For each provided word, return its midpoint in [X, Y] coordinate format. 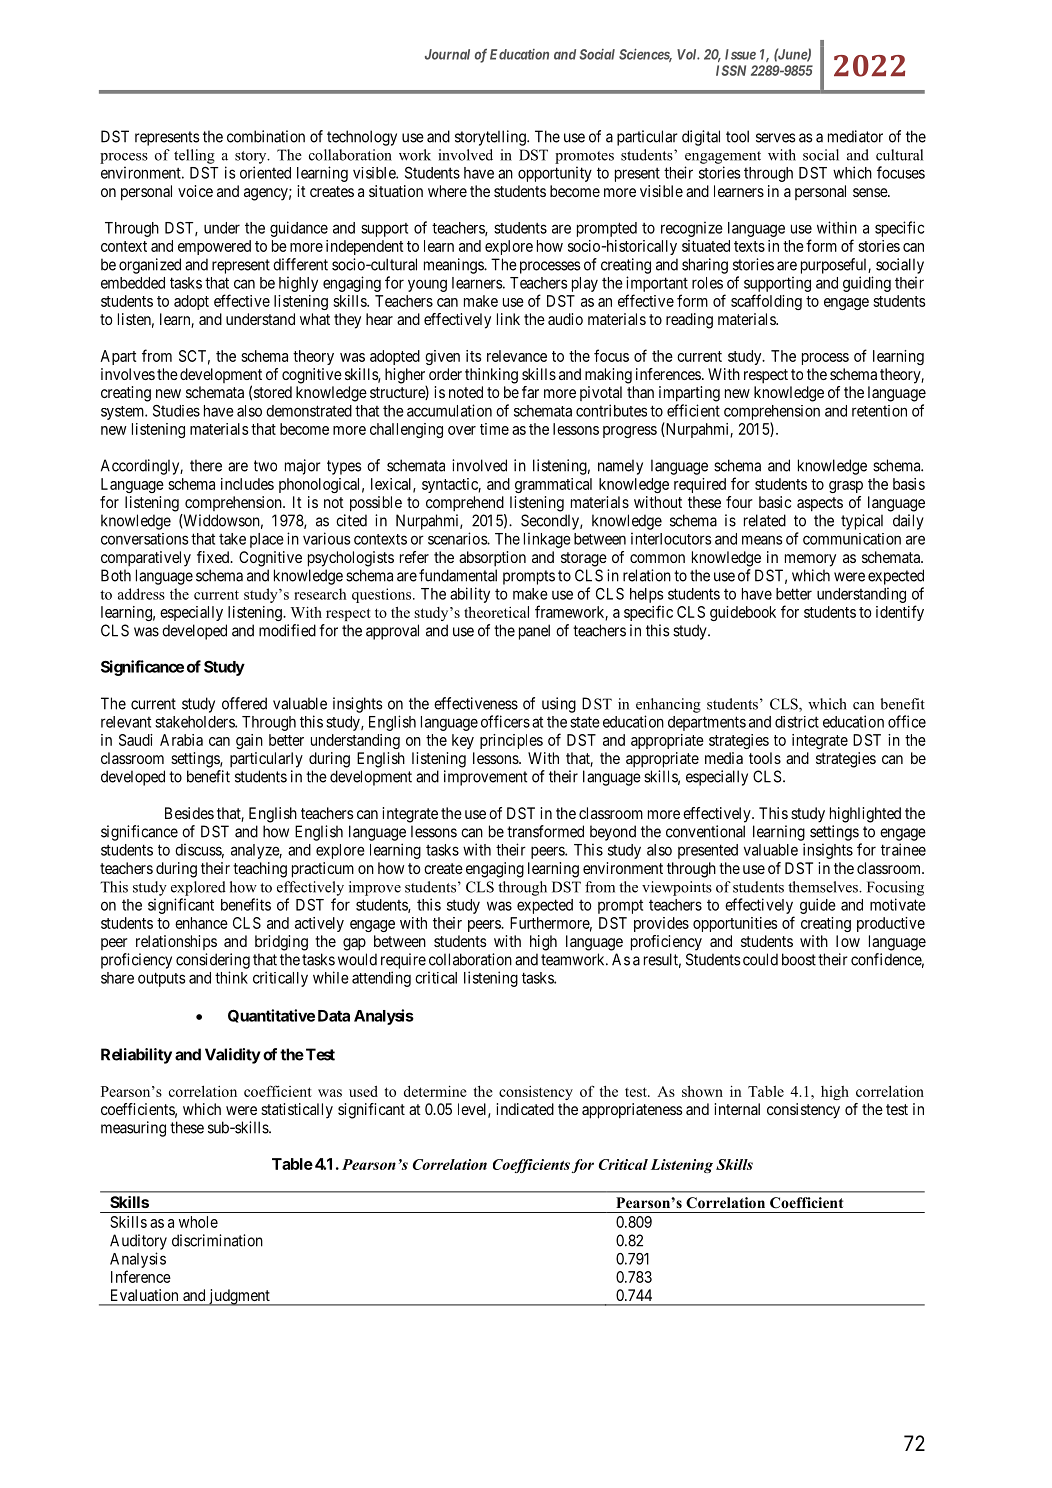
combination [266, 136]
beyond [613, 833]
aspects [820, 504]
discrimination [217, 1240]
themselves [824, 887]
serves [776, 138]
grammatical [553, 485]
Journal [447, 54]
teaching [260, 870]
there [206, 465]
